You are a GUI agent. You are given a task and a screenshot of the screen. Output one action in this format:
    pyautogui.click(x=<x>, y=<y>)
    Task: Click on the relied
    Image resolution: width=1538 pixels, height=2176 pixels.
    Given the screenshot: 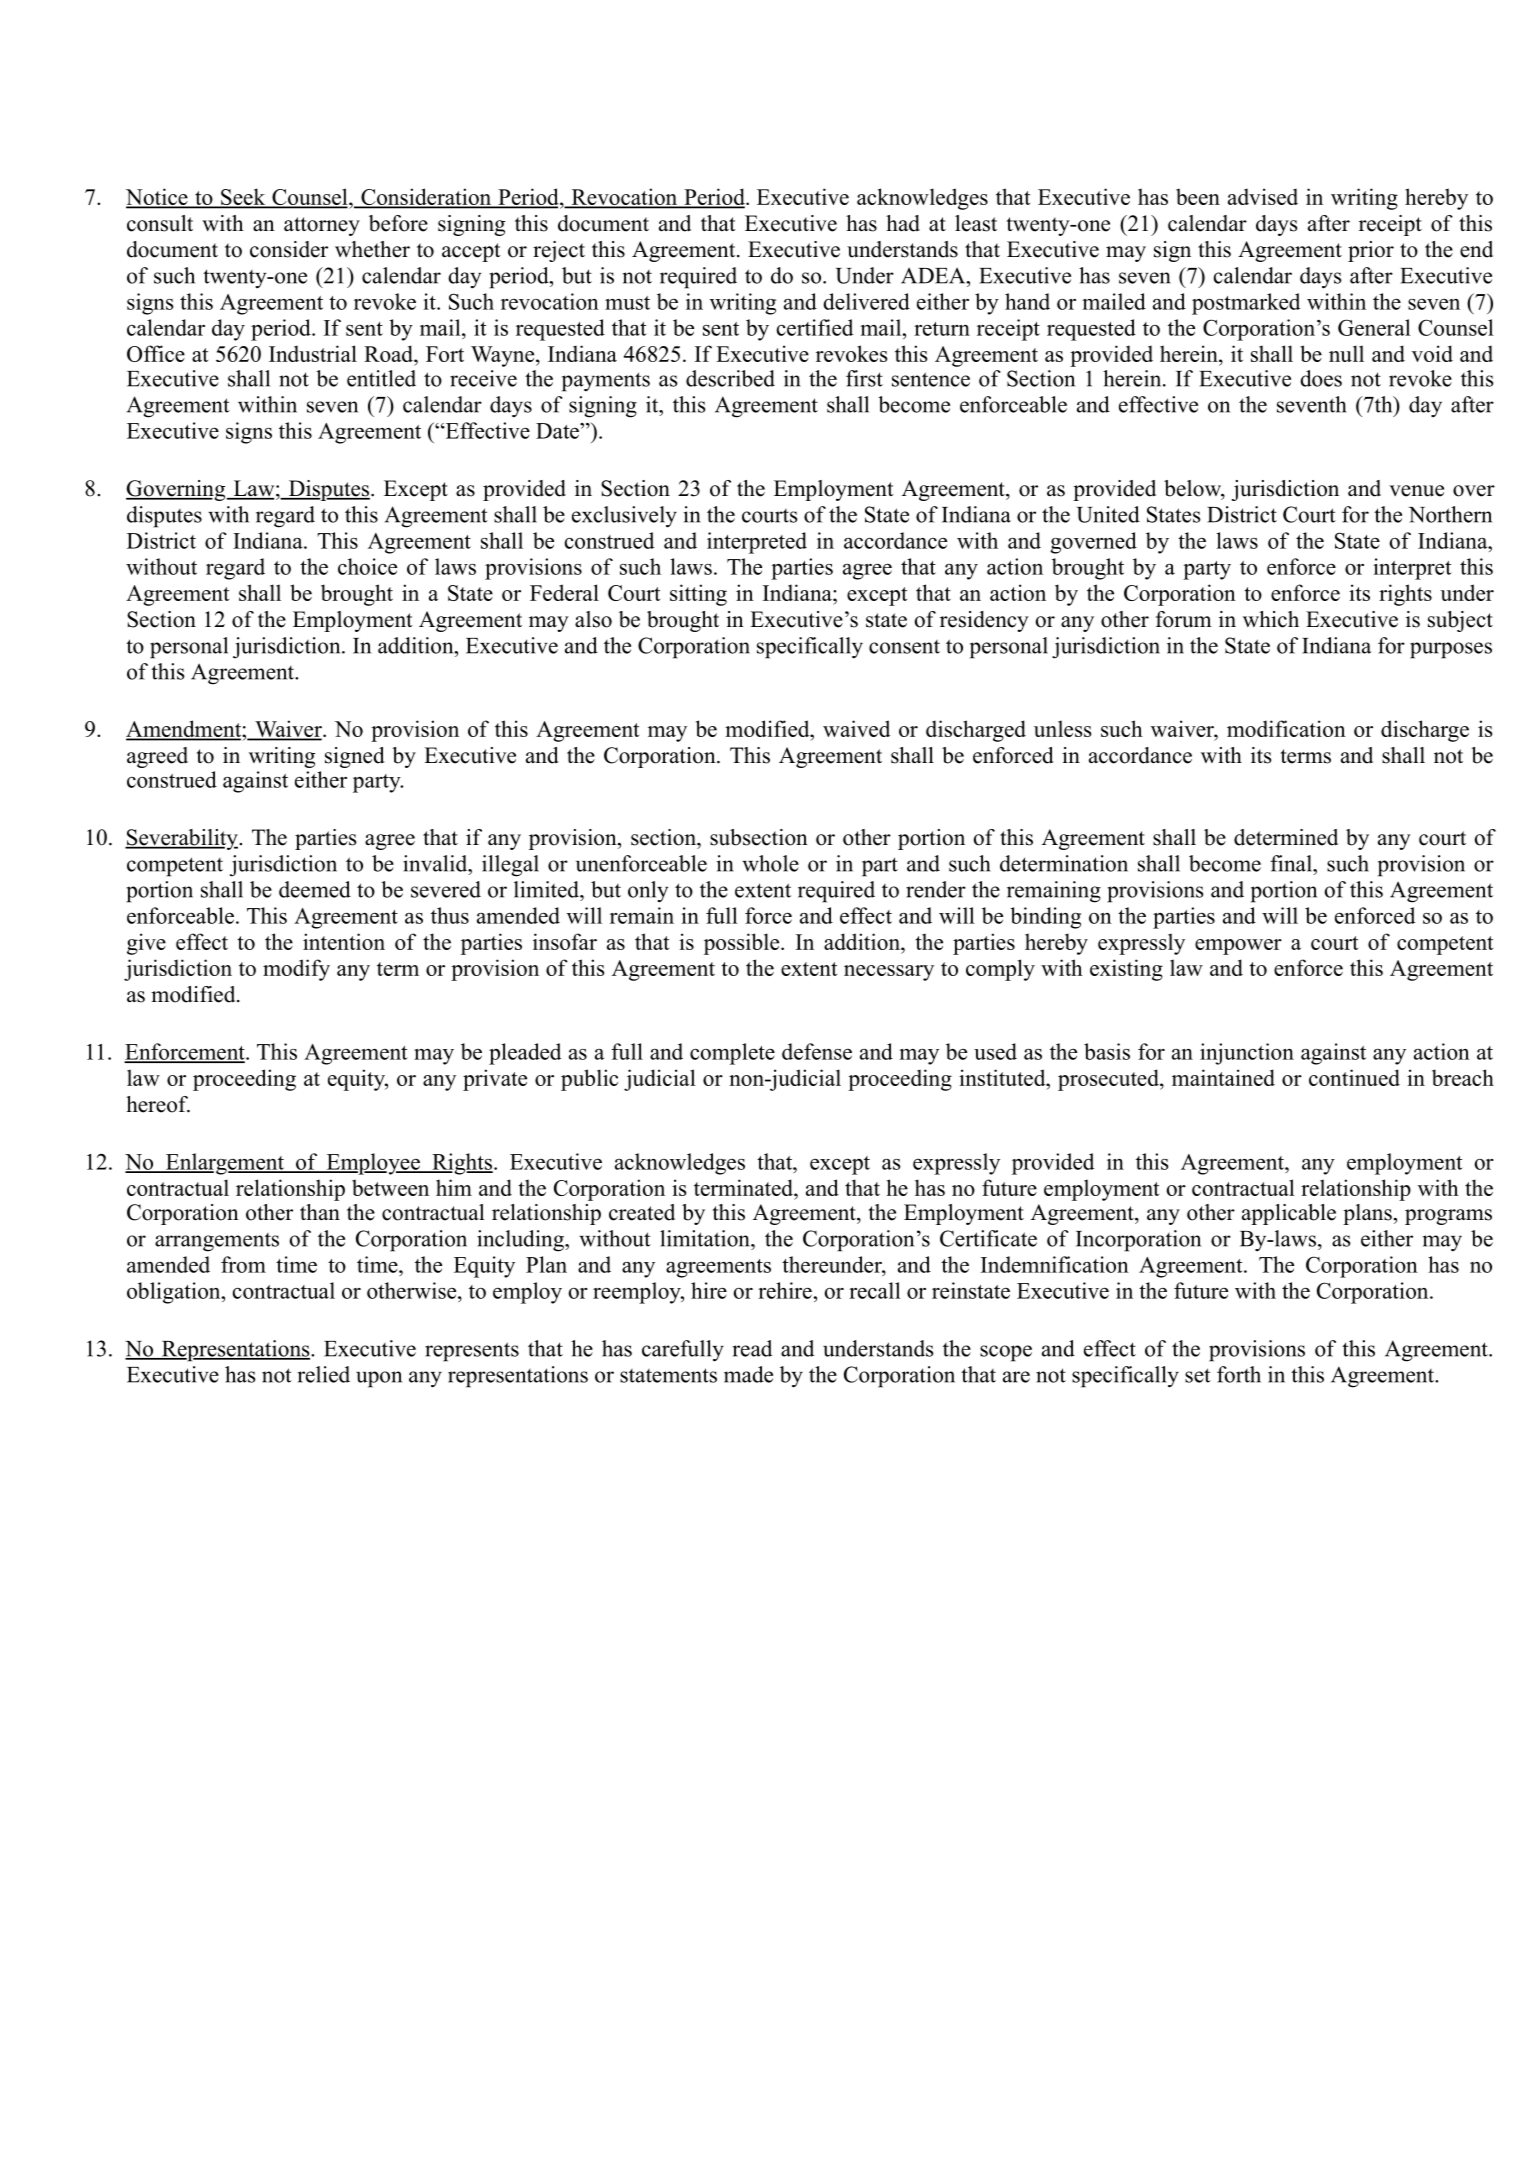 What is the action you would take?
    pyautogui.click(x=324, y=1374)
